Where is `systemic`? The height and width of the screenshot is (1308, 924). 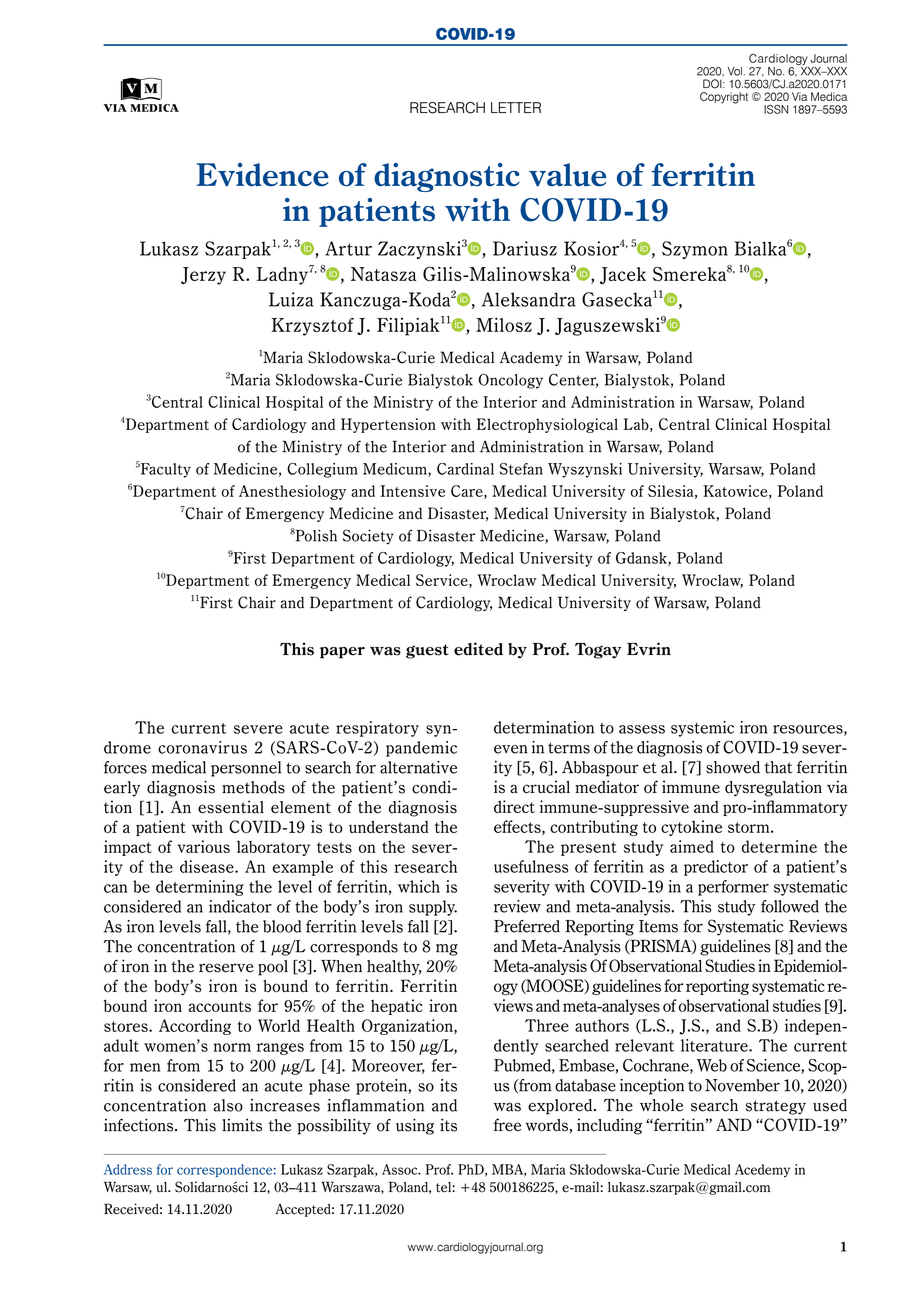 systemic is located at coordinates (702, 729).
